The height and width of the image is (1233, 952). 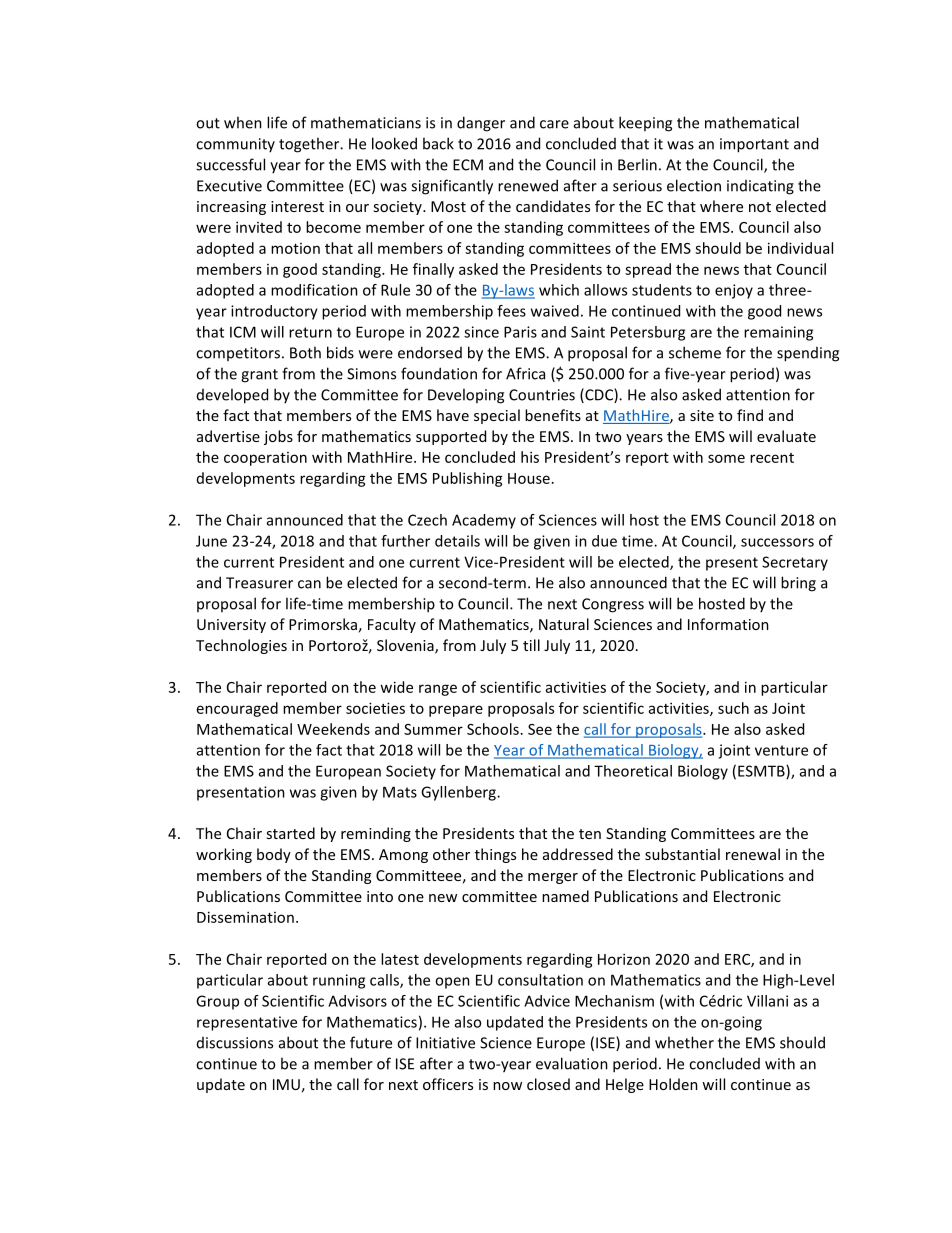 What do you see at coordinates (286, 1084) in the image?
I see `IMU` at bounding box center [286, 1084].
